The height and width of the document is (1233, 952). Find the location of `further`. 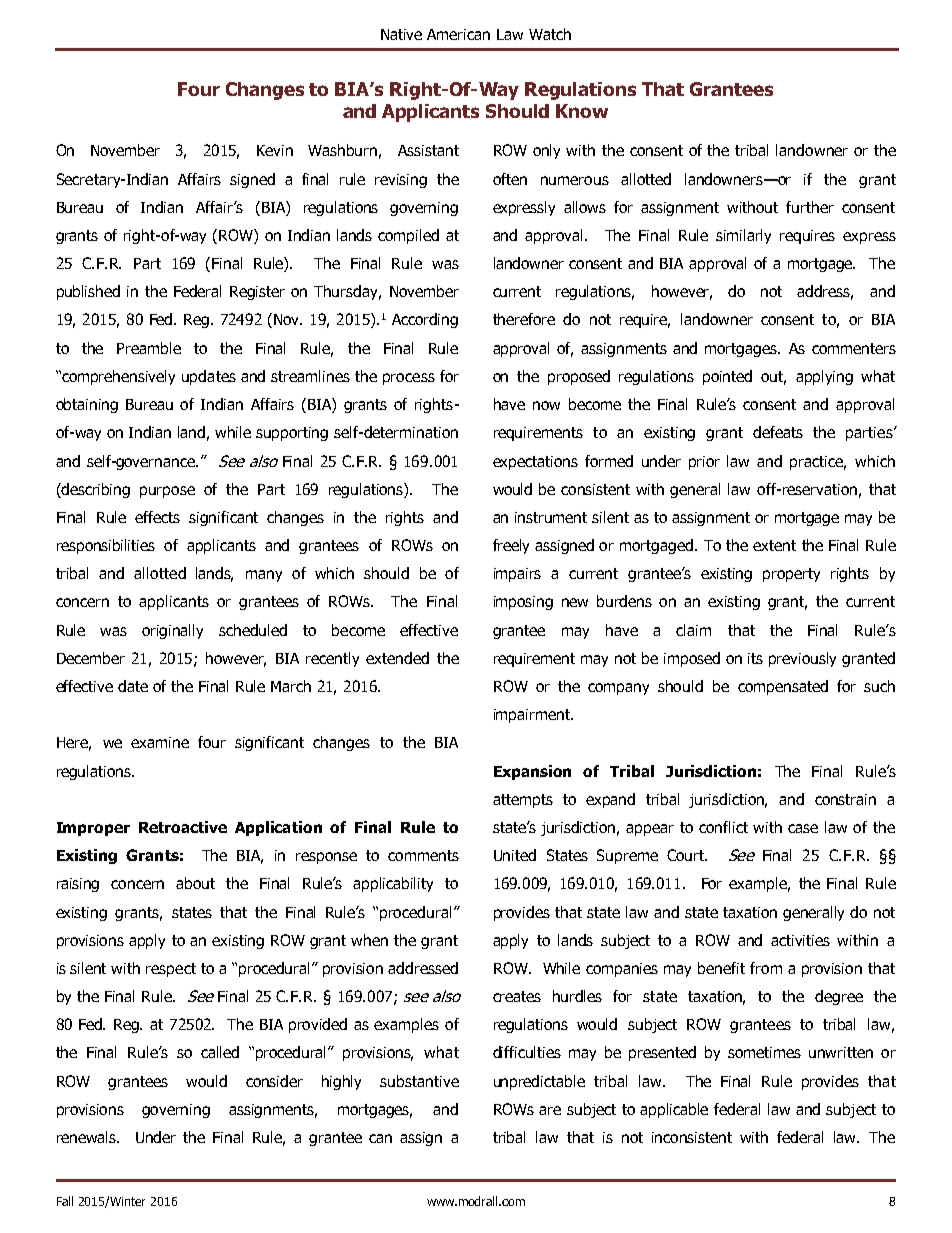

further is located at coordinates (810, 207).
